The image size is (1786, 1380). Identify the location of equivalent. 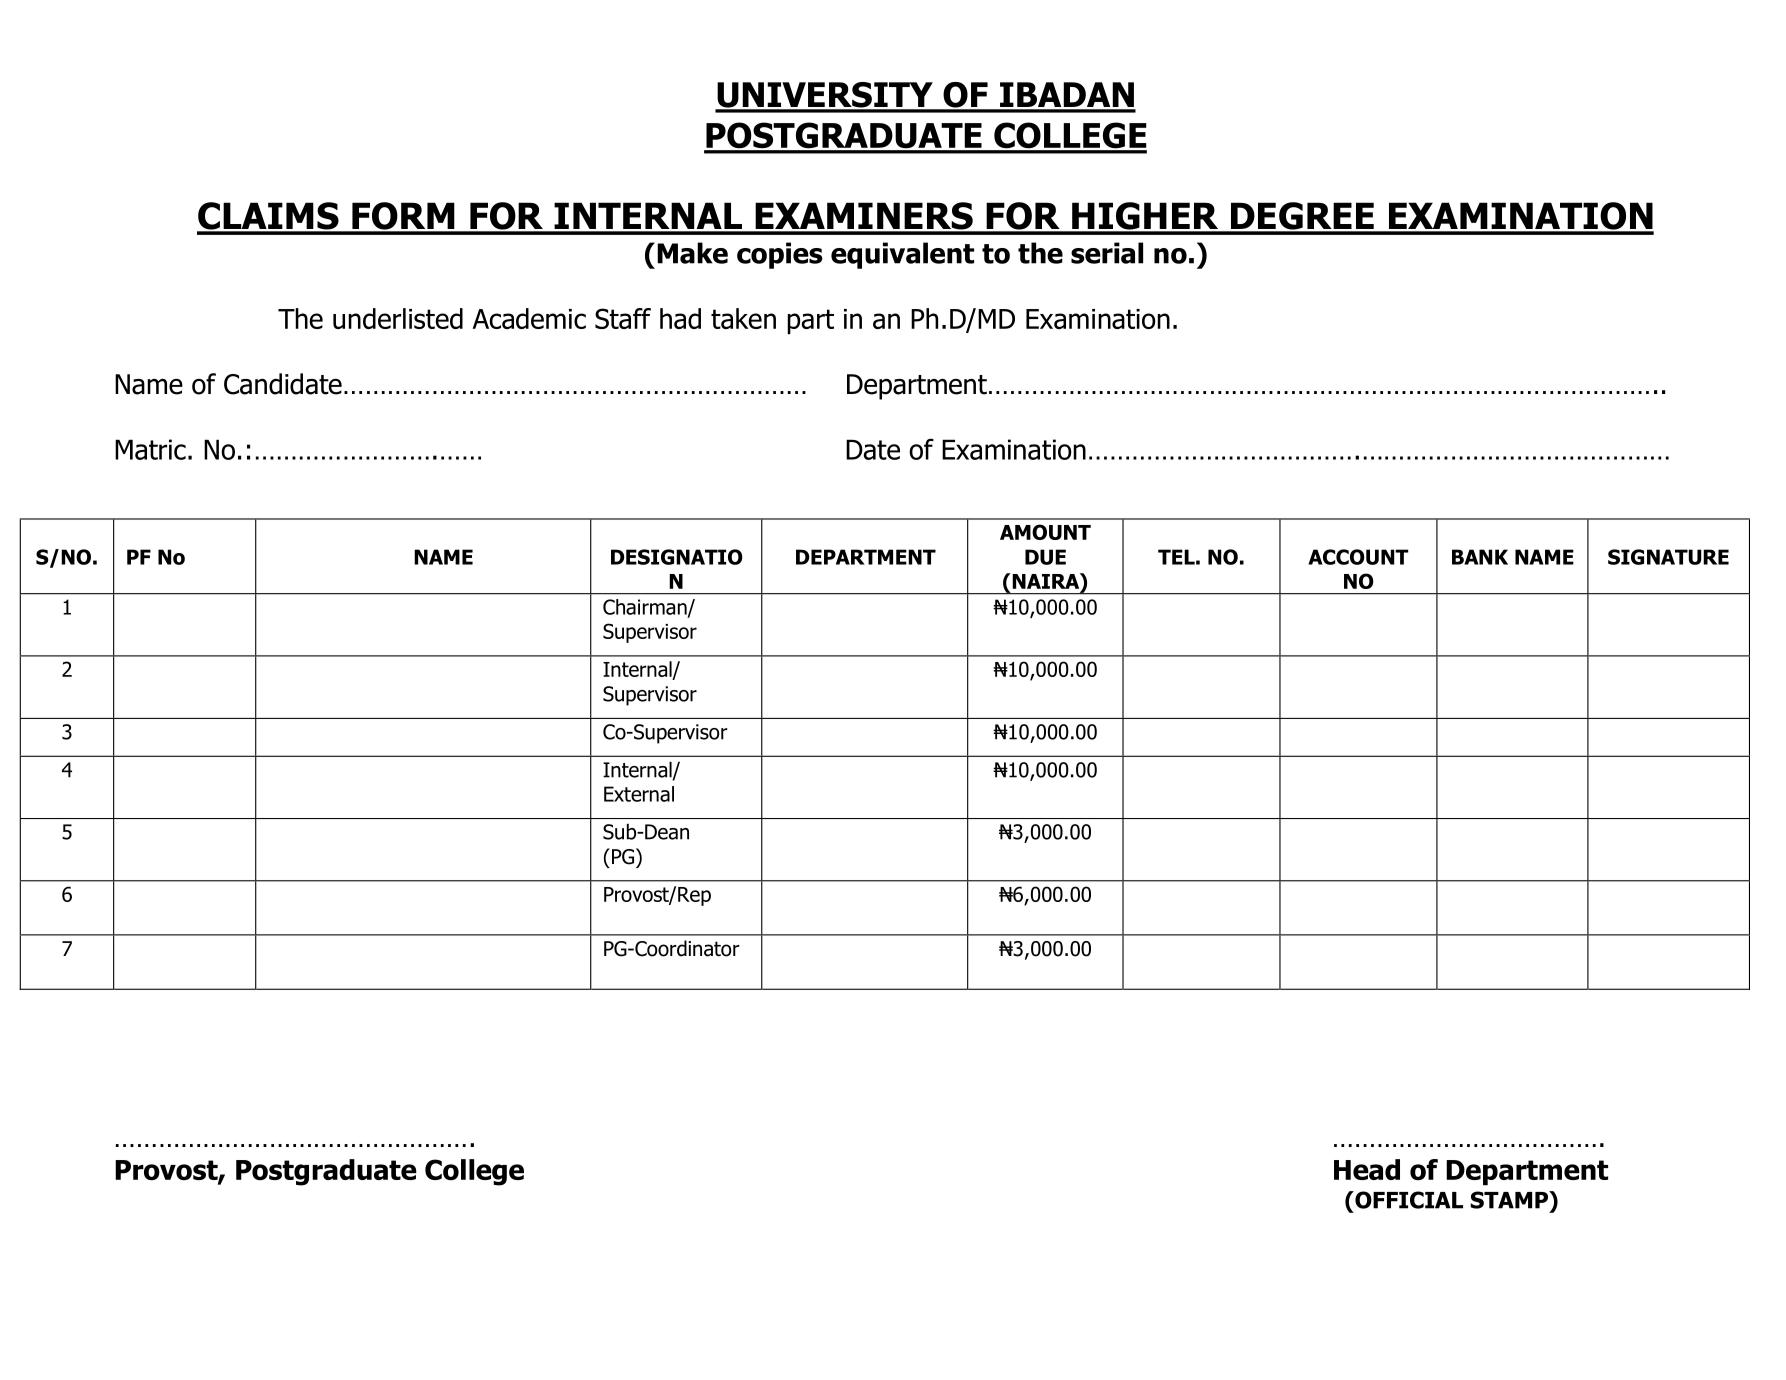
(902, 255).
